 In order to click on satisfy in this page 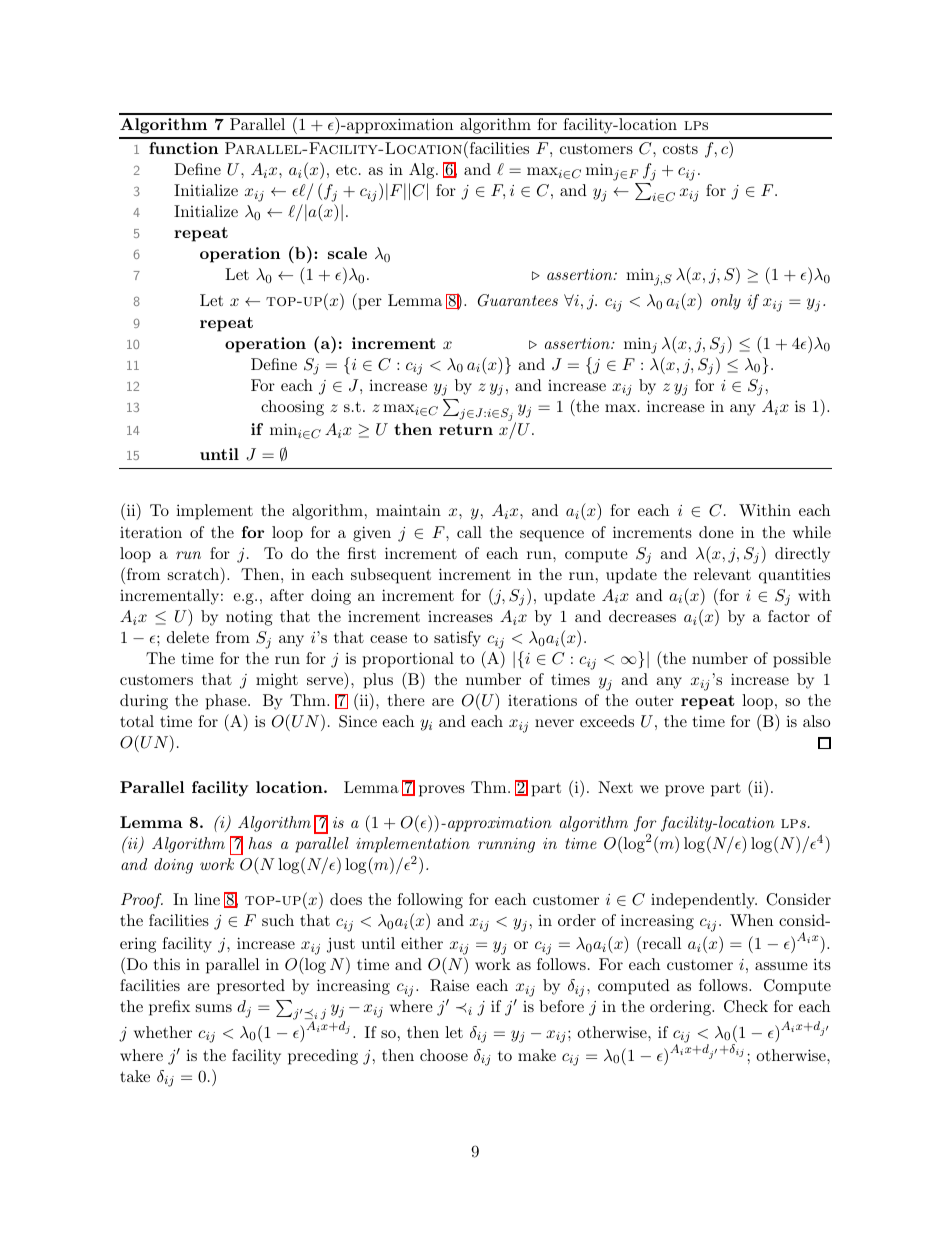, I will do `click(457, 639)`.
